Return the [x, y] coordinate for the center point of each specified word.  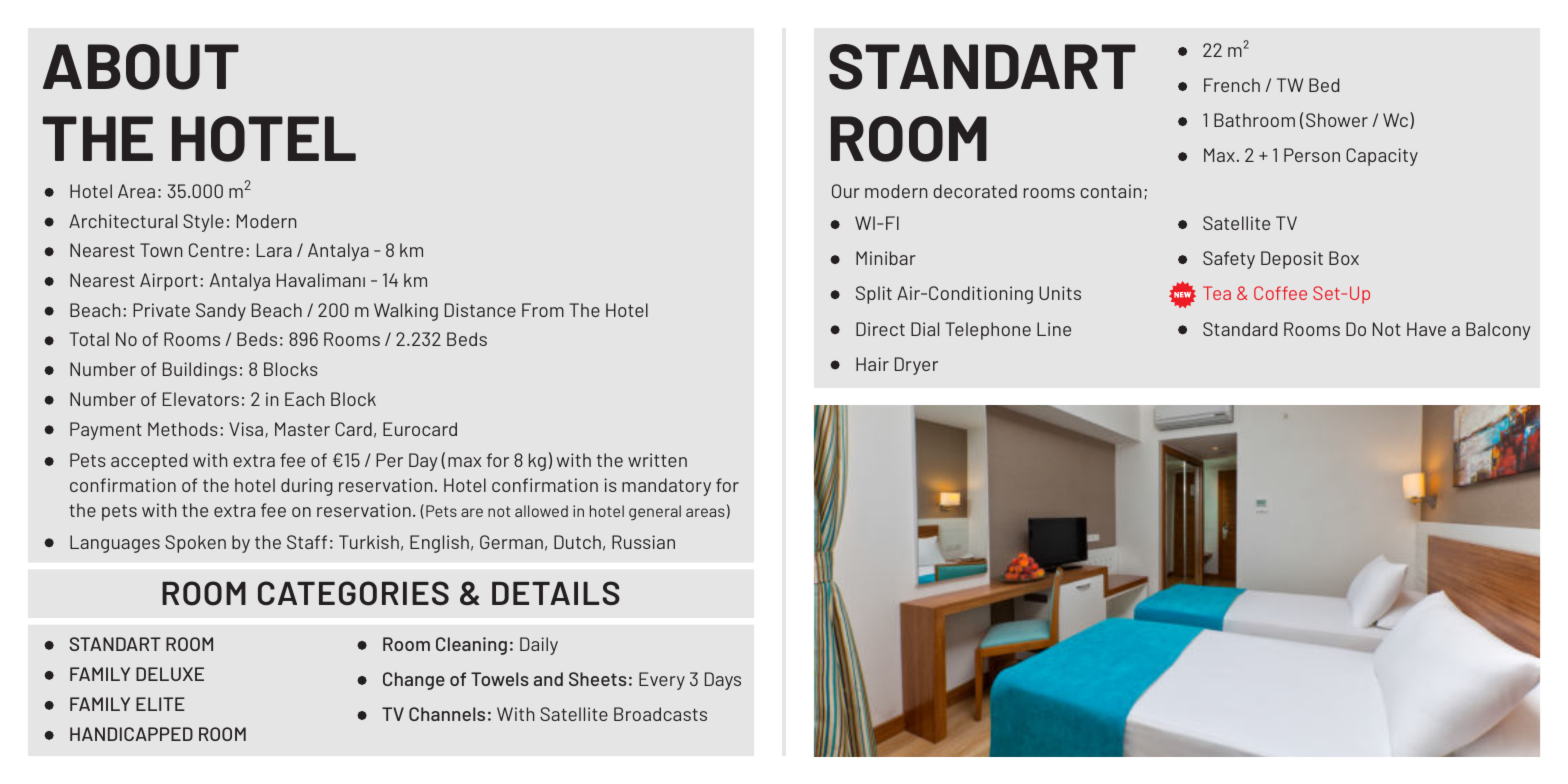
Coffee [1280, 293]
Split [874, 295]
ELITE [160, 704]
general [655, 512]
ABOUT [141, 67]
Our [846, 191]
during [306, 487]
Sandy [221, 312]
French [1232, 85]
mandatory [666, 487]
